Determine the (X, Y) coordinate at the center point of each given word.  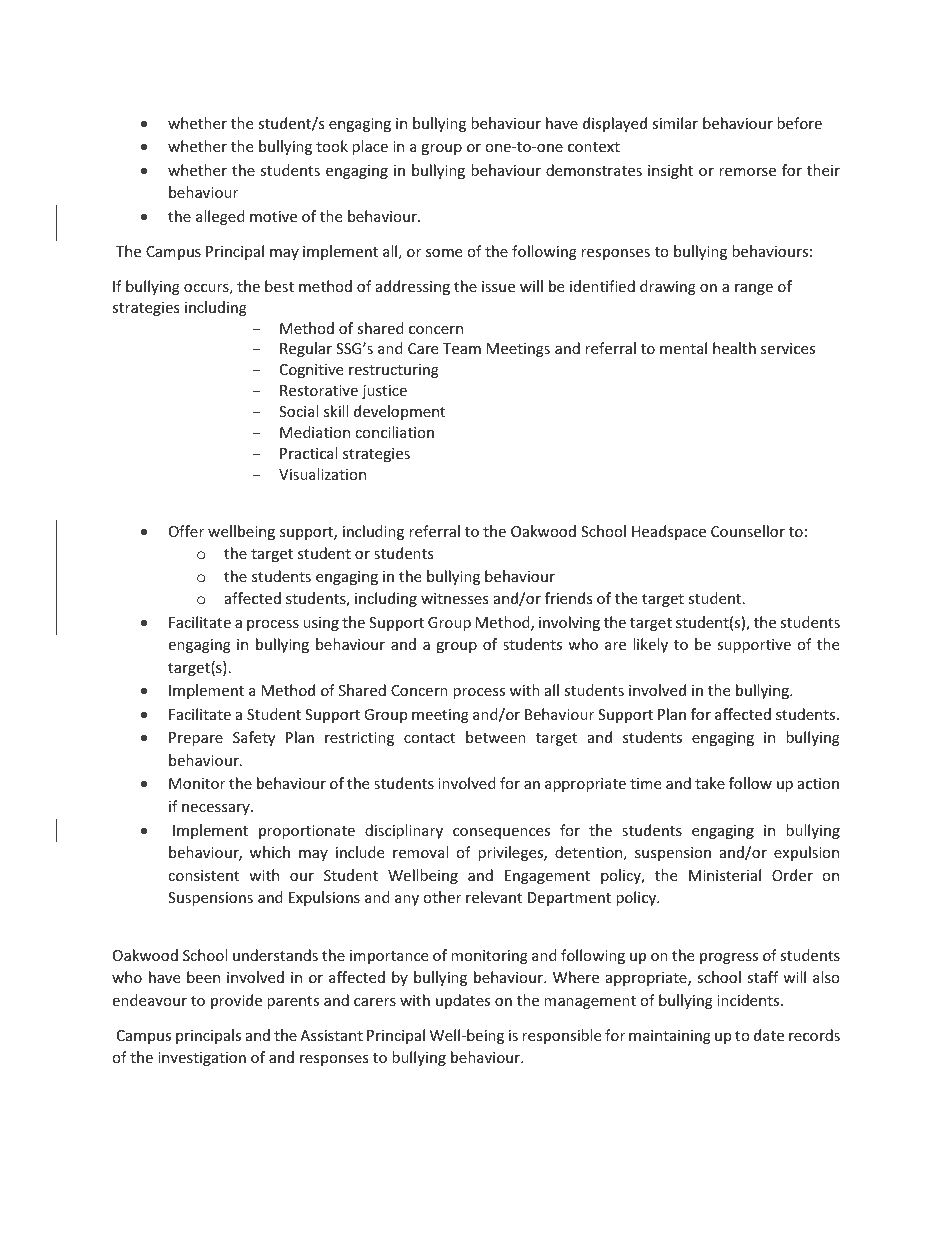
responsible (561, 1036)
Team (462, 348)
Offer (186, 531)
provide (236, 1001)
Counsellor (748, 531)
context (594, 147)
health (734, 348)
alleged (220, 217)
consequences (501, 833)
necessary (217, 809)
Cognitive (311, 371)
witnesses (455, 598)
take (710, 783)
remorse (747, 172)
